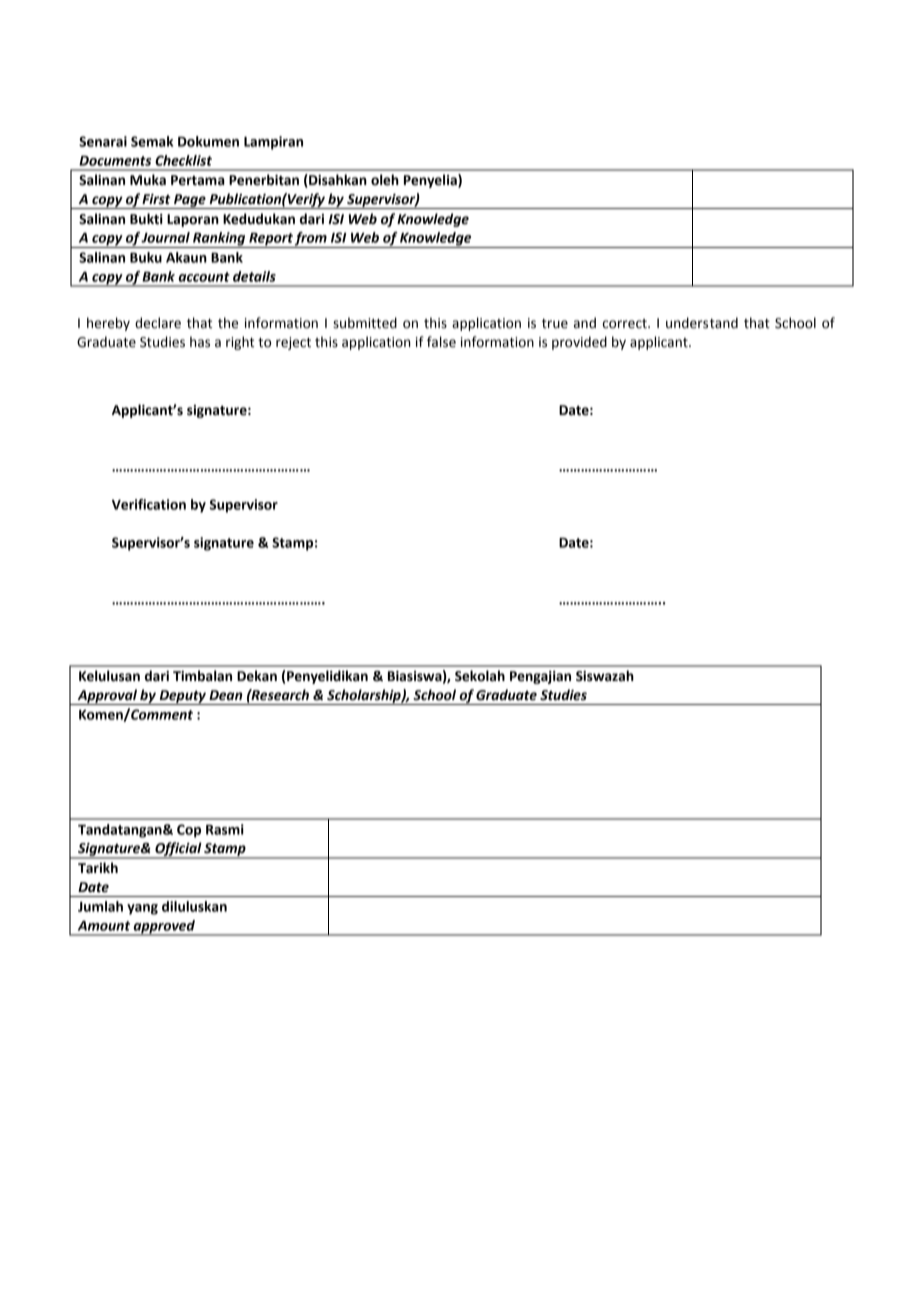 The image size is (924, 1307). What do you see at coordinates (149, 504) in the screenshot?
I see `Verification` at bounding box center [149, 504].
